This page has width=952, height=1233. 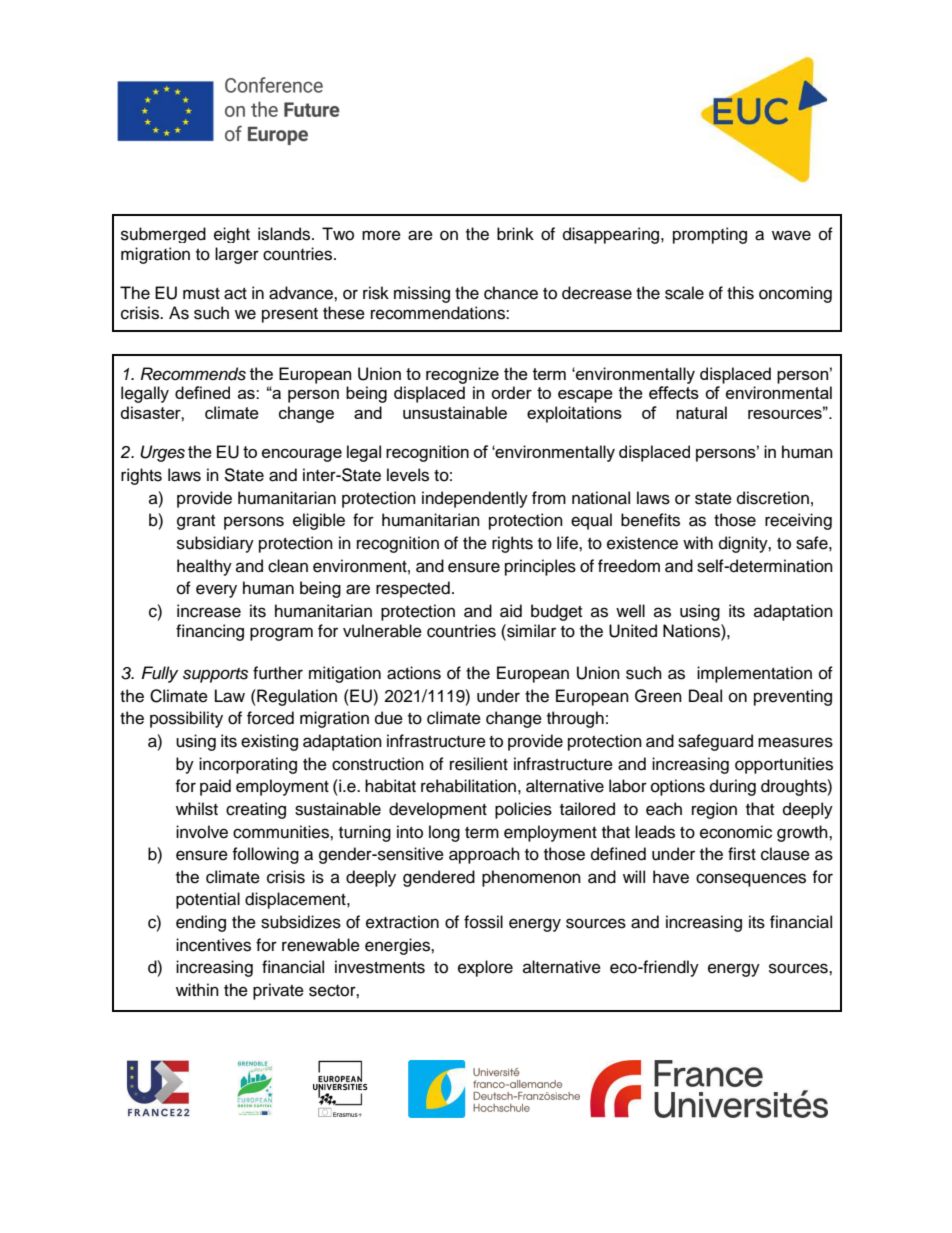 I want to click on increase, so click(x=209, y=611).
